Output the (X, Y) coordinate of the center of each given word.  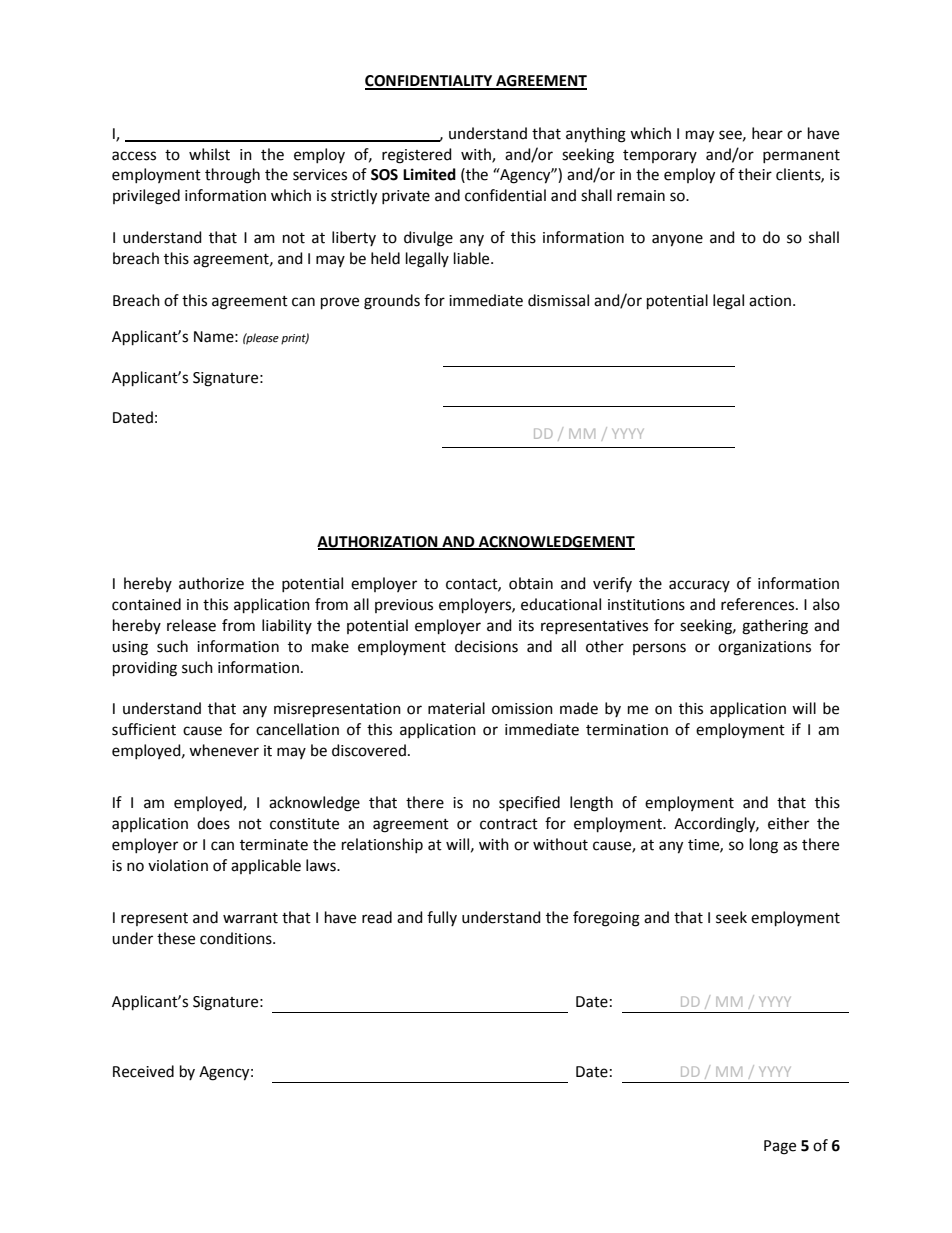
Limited (429, 174)
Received (143, 1071)
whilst (209, 154)
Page (780, 1147)
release (191, 625)
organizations (764, 648)
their (755, 174)
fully (442, 918)
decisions (486, 646)
